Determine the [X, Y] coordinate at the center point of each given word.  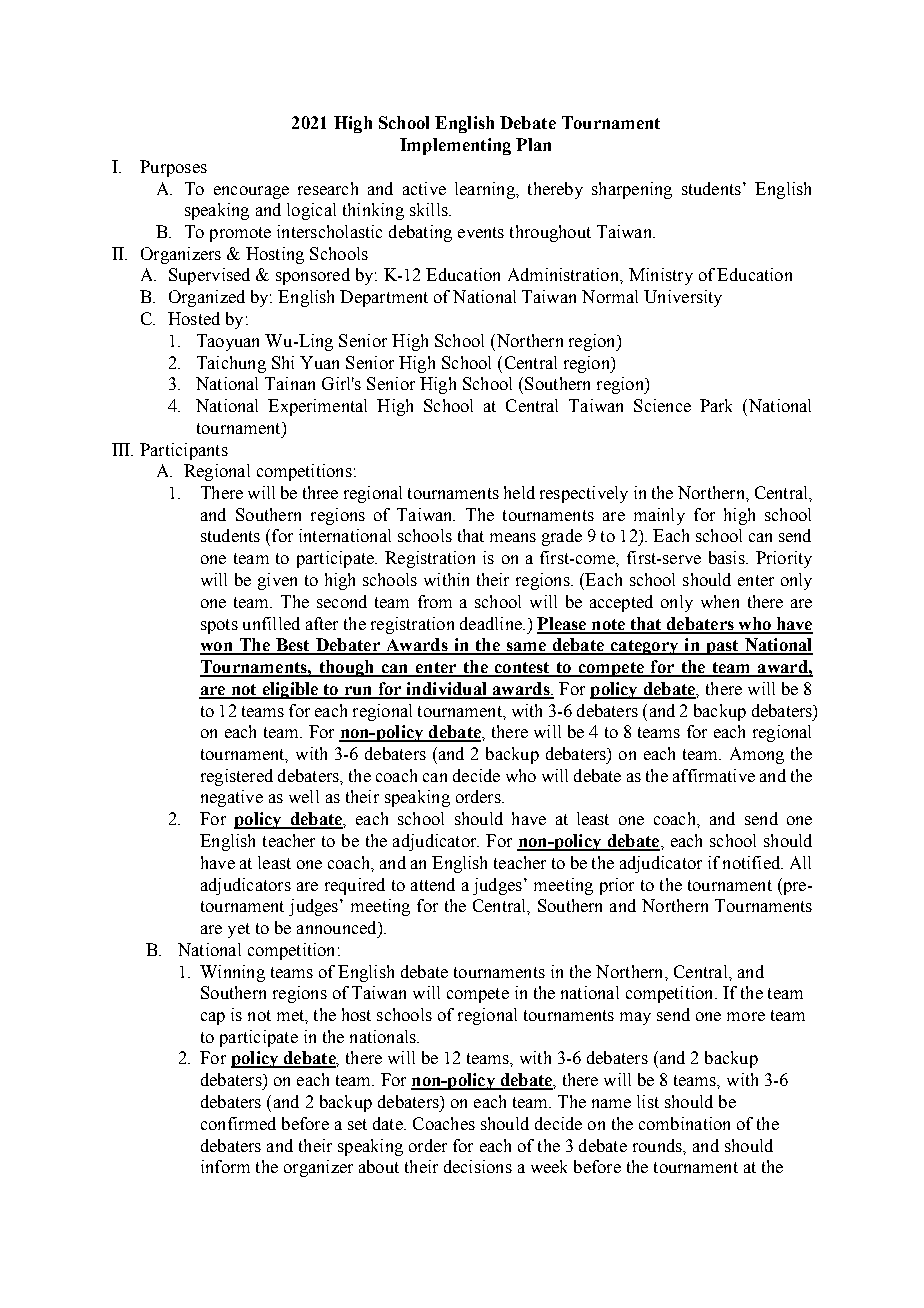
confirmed [238, 1123]
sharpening [632, 190]
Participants [184, 451]
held [519, 492]
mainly [659, 516]
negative [232, 798]
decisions [478, 1166]
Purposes [173, 168]
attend [433, 884]
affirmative [714, 775]
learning [486, 190]
